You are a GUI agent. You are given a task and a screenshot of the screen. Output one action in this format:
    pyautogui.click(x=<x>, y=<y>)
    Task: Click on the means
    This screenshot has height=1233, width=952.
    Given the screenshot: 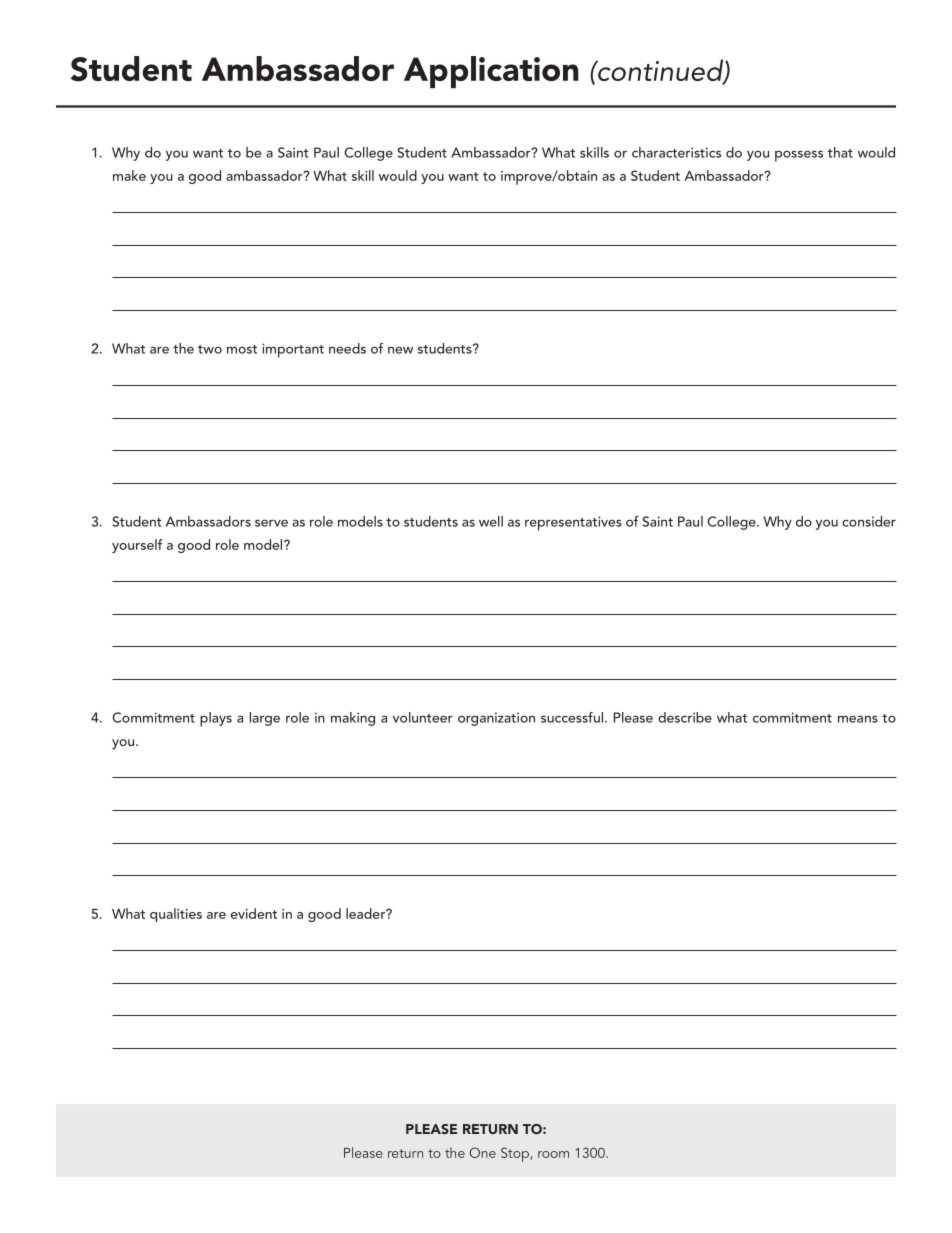 What is the action you would take?
    pyautogui.click(x=858, y=719)
